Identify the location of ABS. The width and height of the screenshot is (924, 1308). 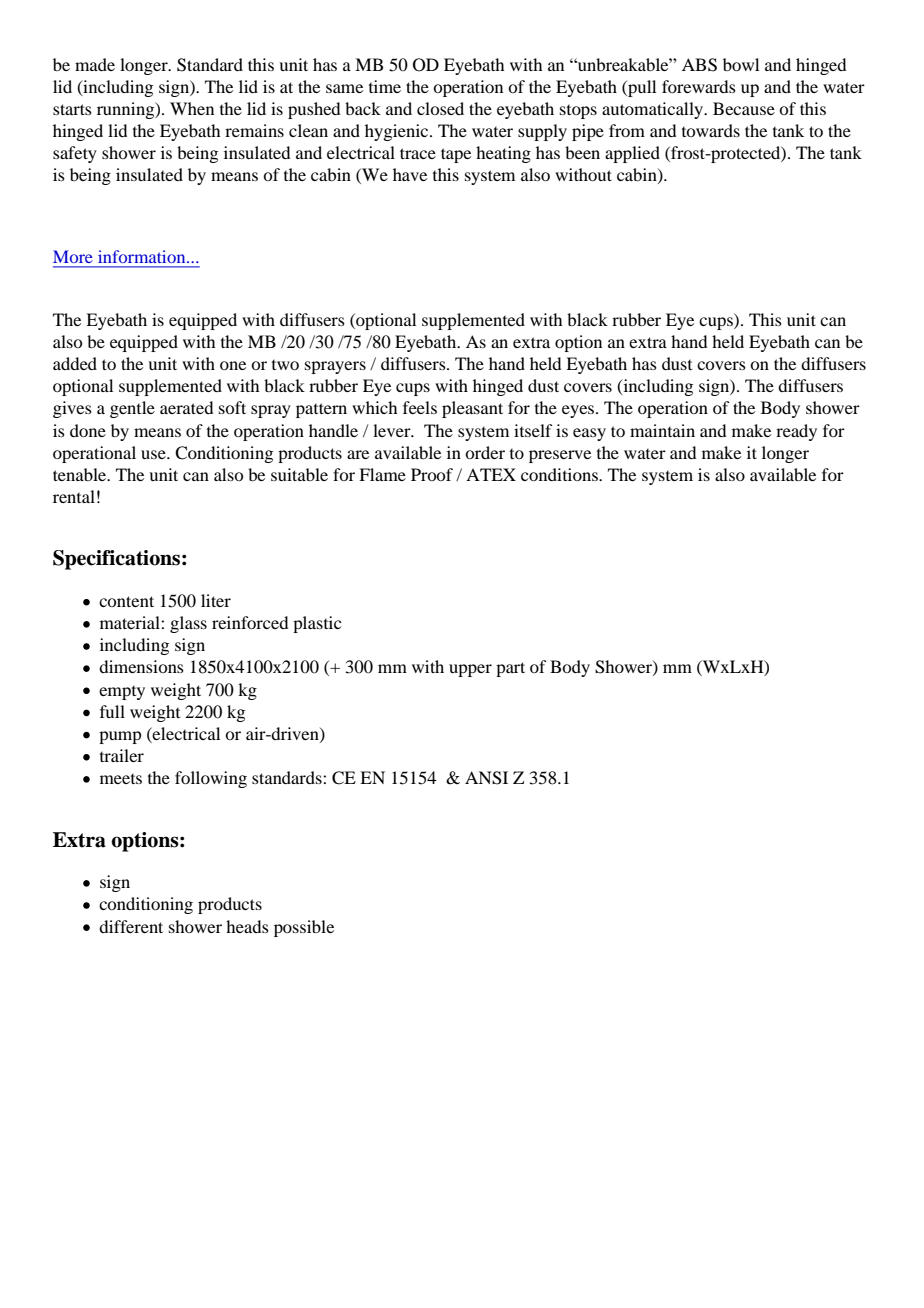
(699, 65).
